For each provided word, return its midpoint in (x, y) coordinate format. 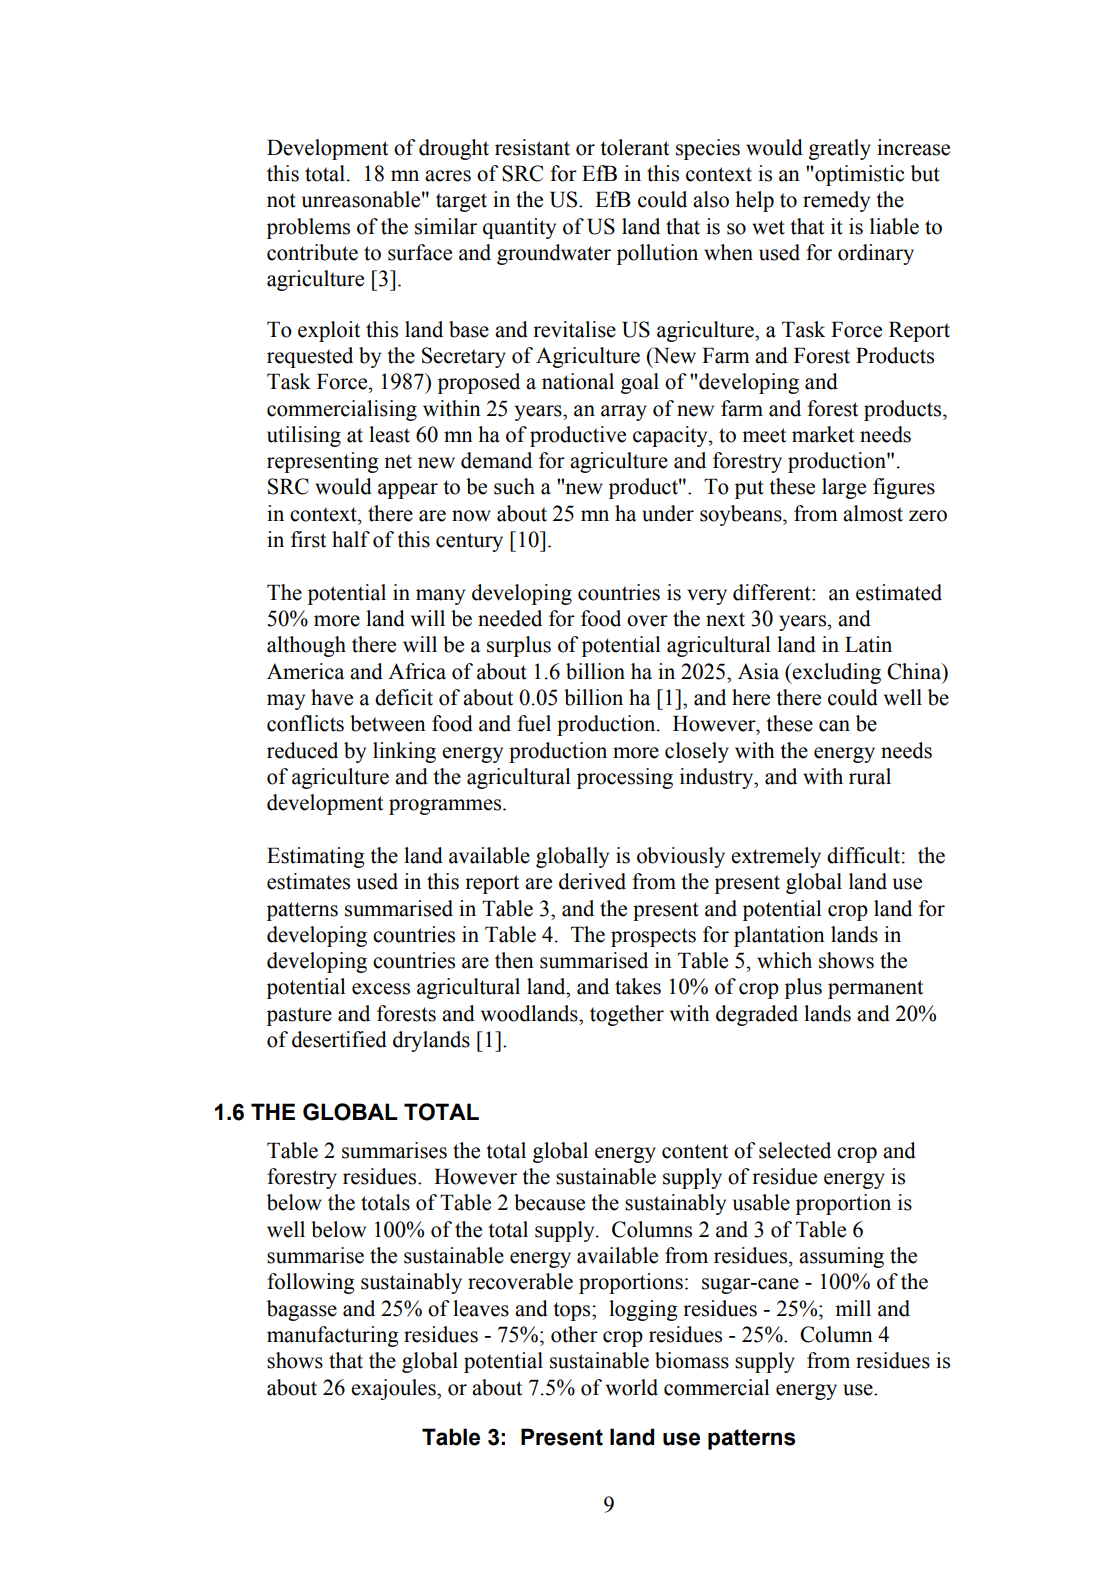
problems (308, 228)
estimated (899, 592)
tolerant (634, 147)
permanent (875, 989)
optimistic (860, 175)
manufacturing (332, 1336)
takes (638, 986)
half (351, 539)
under (668, 513)
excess (381, 989)
